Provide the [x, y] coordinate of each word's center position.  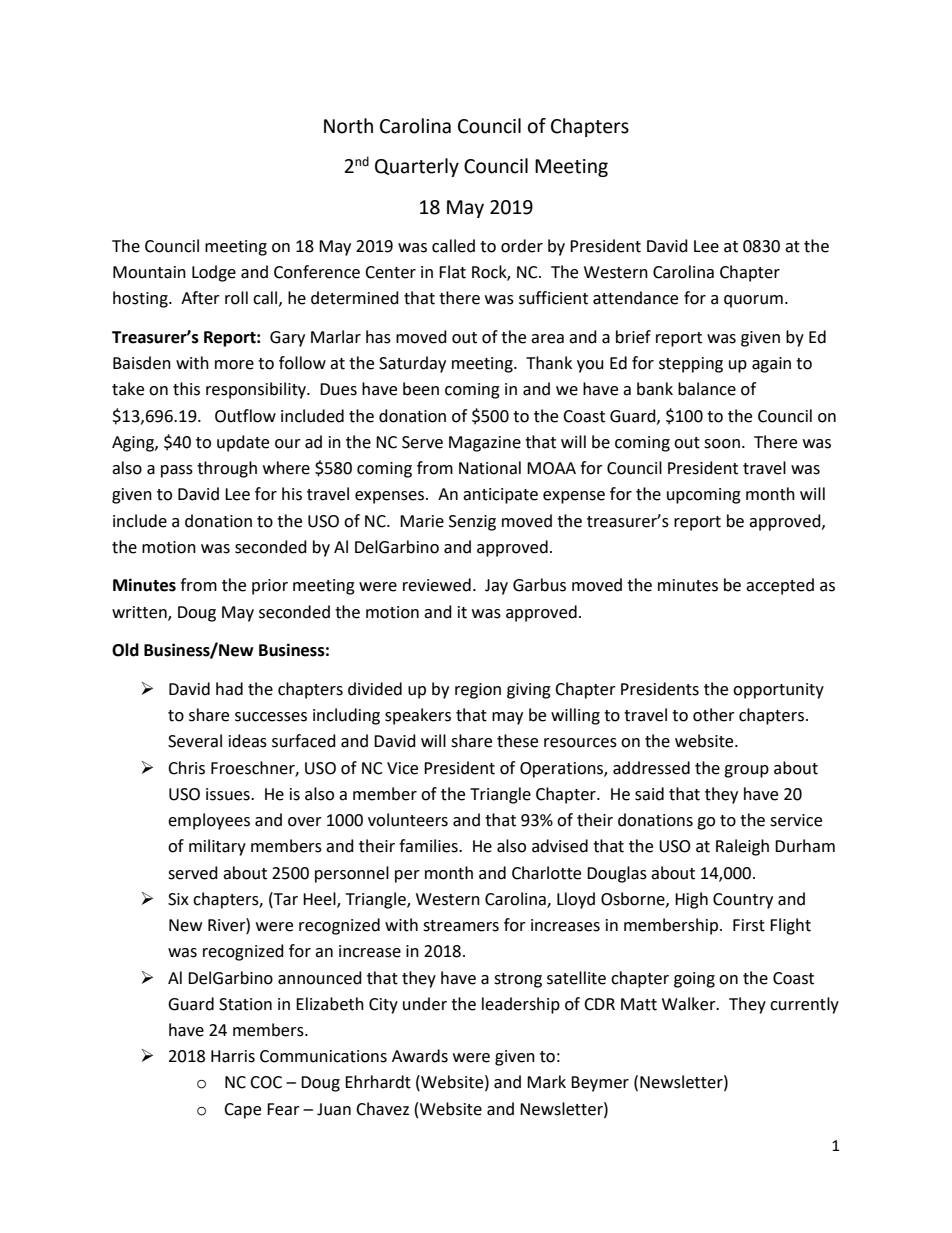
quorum [753, 301]
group [746, 771]
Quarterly [417, 167]
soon [722, 444]
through [227, 469]
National [490, 468]
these [517, 741]
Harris [233, 1056]
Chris [186, 768]
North [348, 126]
